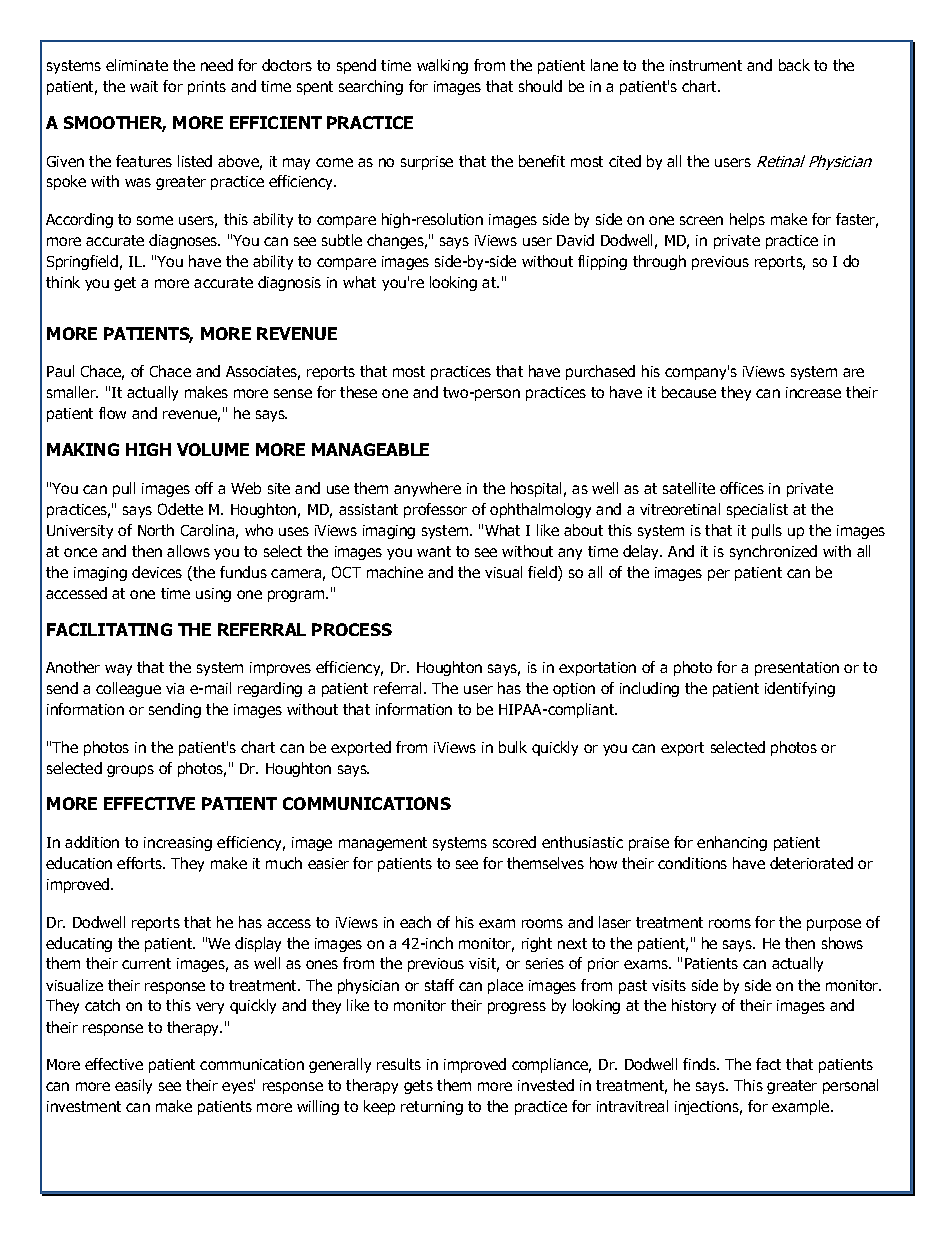 The height and width of the screenshot is (1233, 952). Describe the element at coordinates (133, 1086) in the screenshot. I see `easily` at that location.
